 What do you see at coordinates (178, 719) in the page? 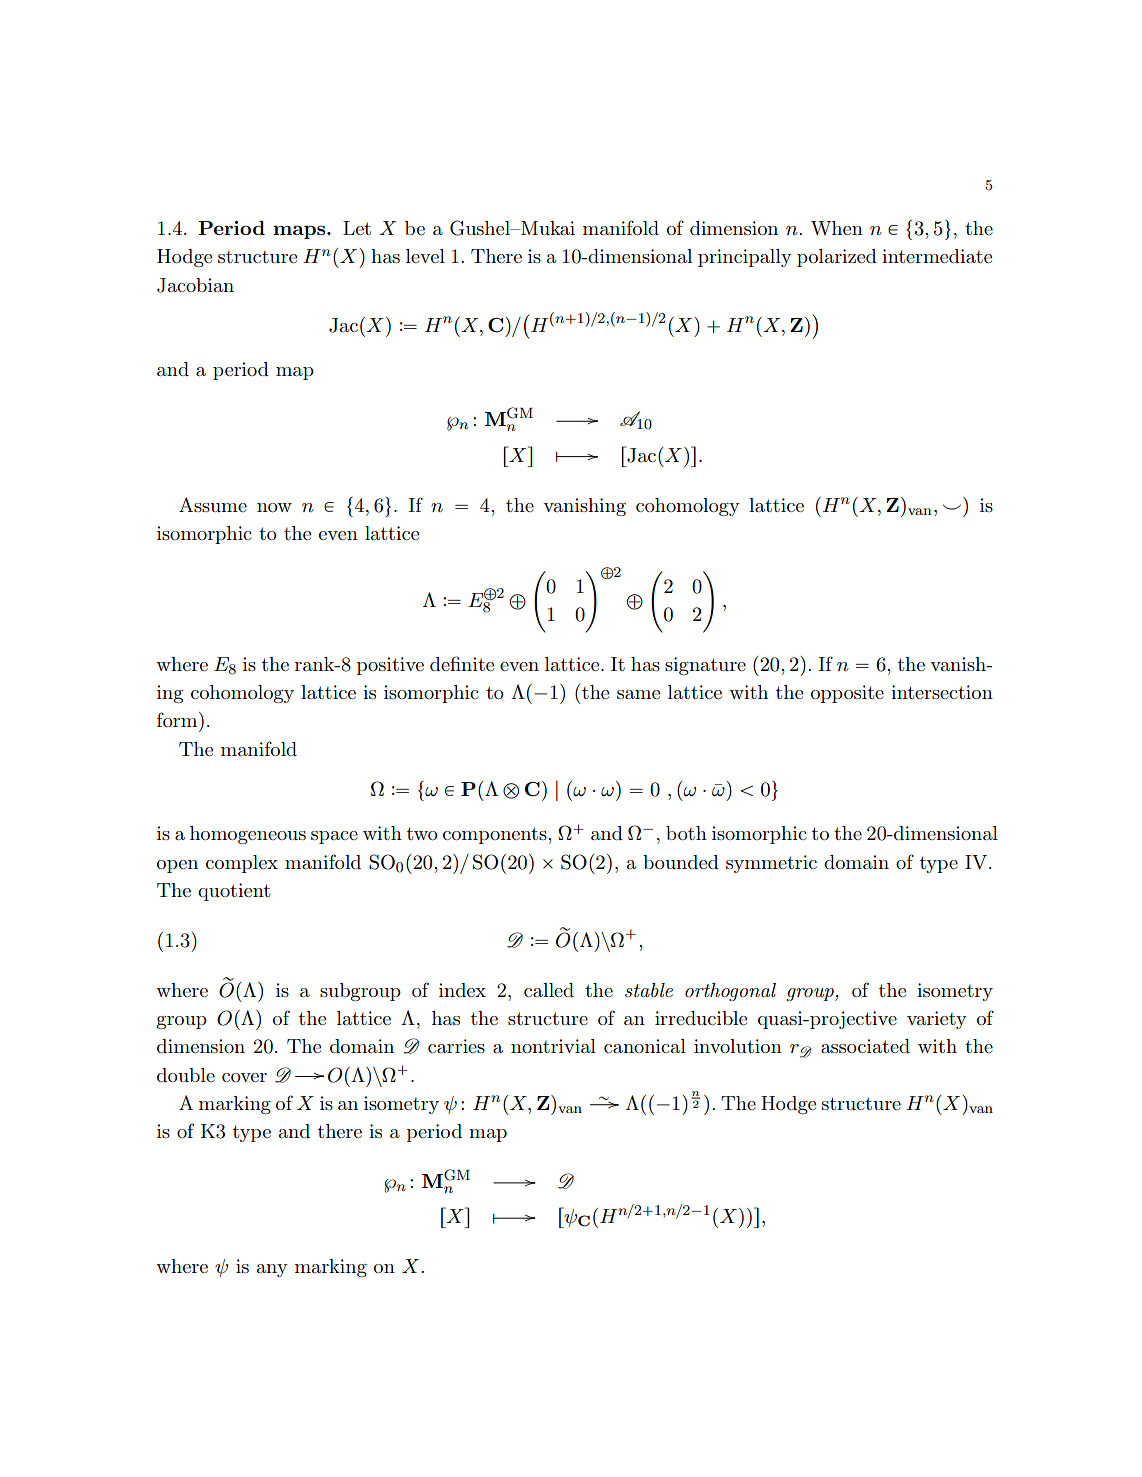
I see `form` at bounding box center [178, 719].
